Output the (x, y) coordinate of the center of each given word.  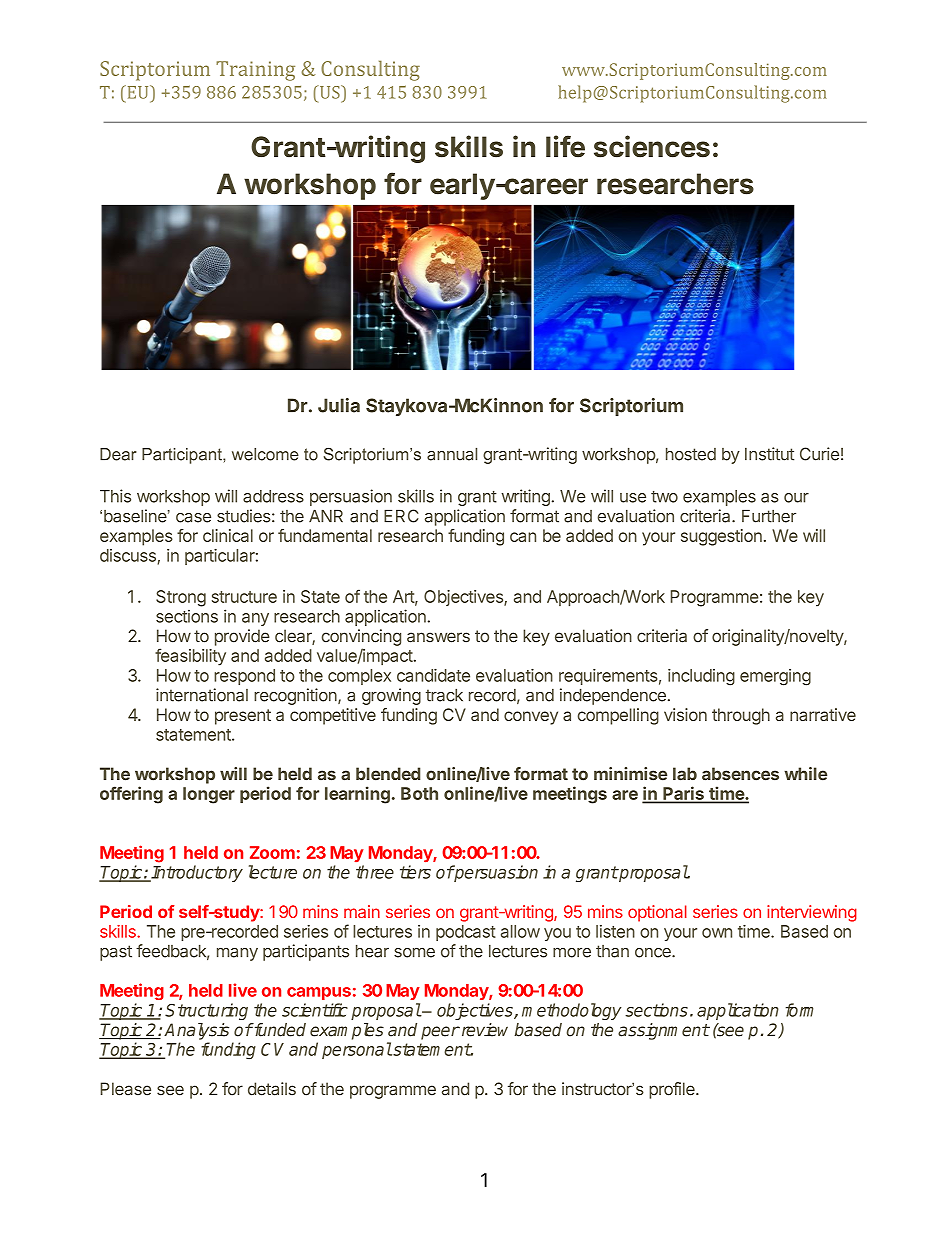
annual (452, 454)
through (741, 716)
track (444, 695)
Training (255, 71)
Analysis (196, 1031)
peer (440, 1033)
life (565, 146)
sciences (652, 146)
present (243, 717)
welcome (265, 454)
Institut (769, 454)
